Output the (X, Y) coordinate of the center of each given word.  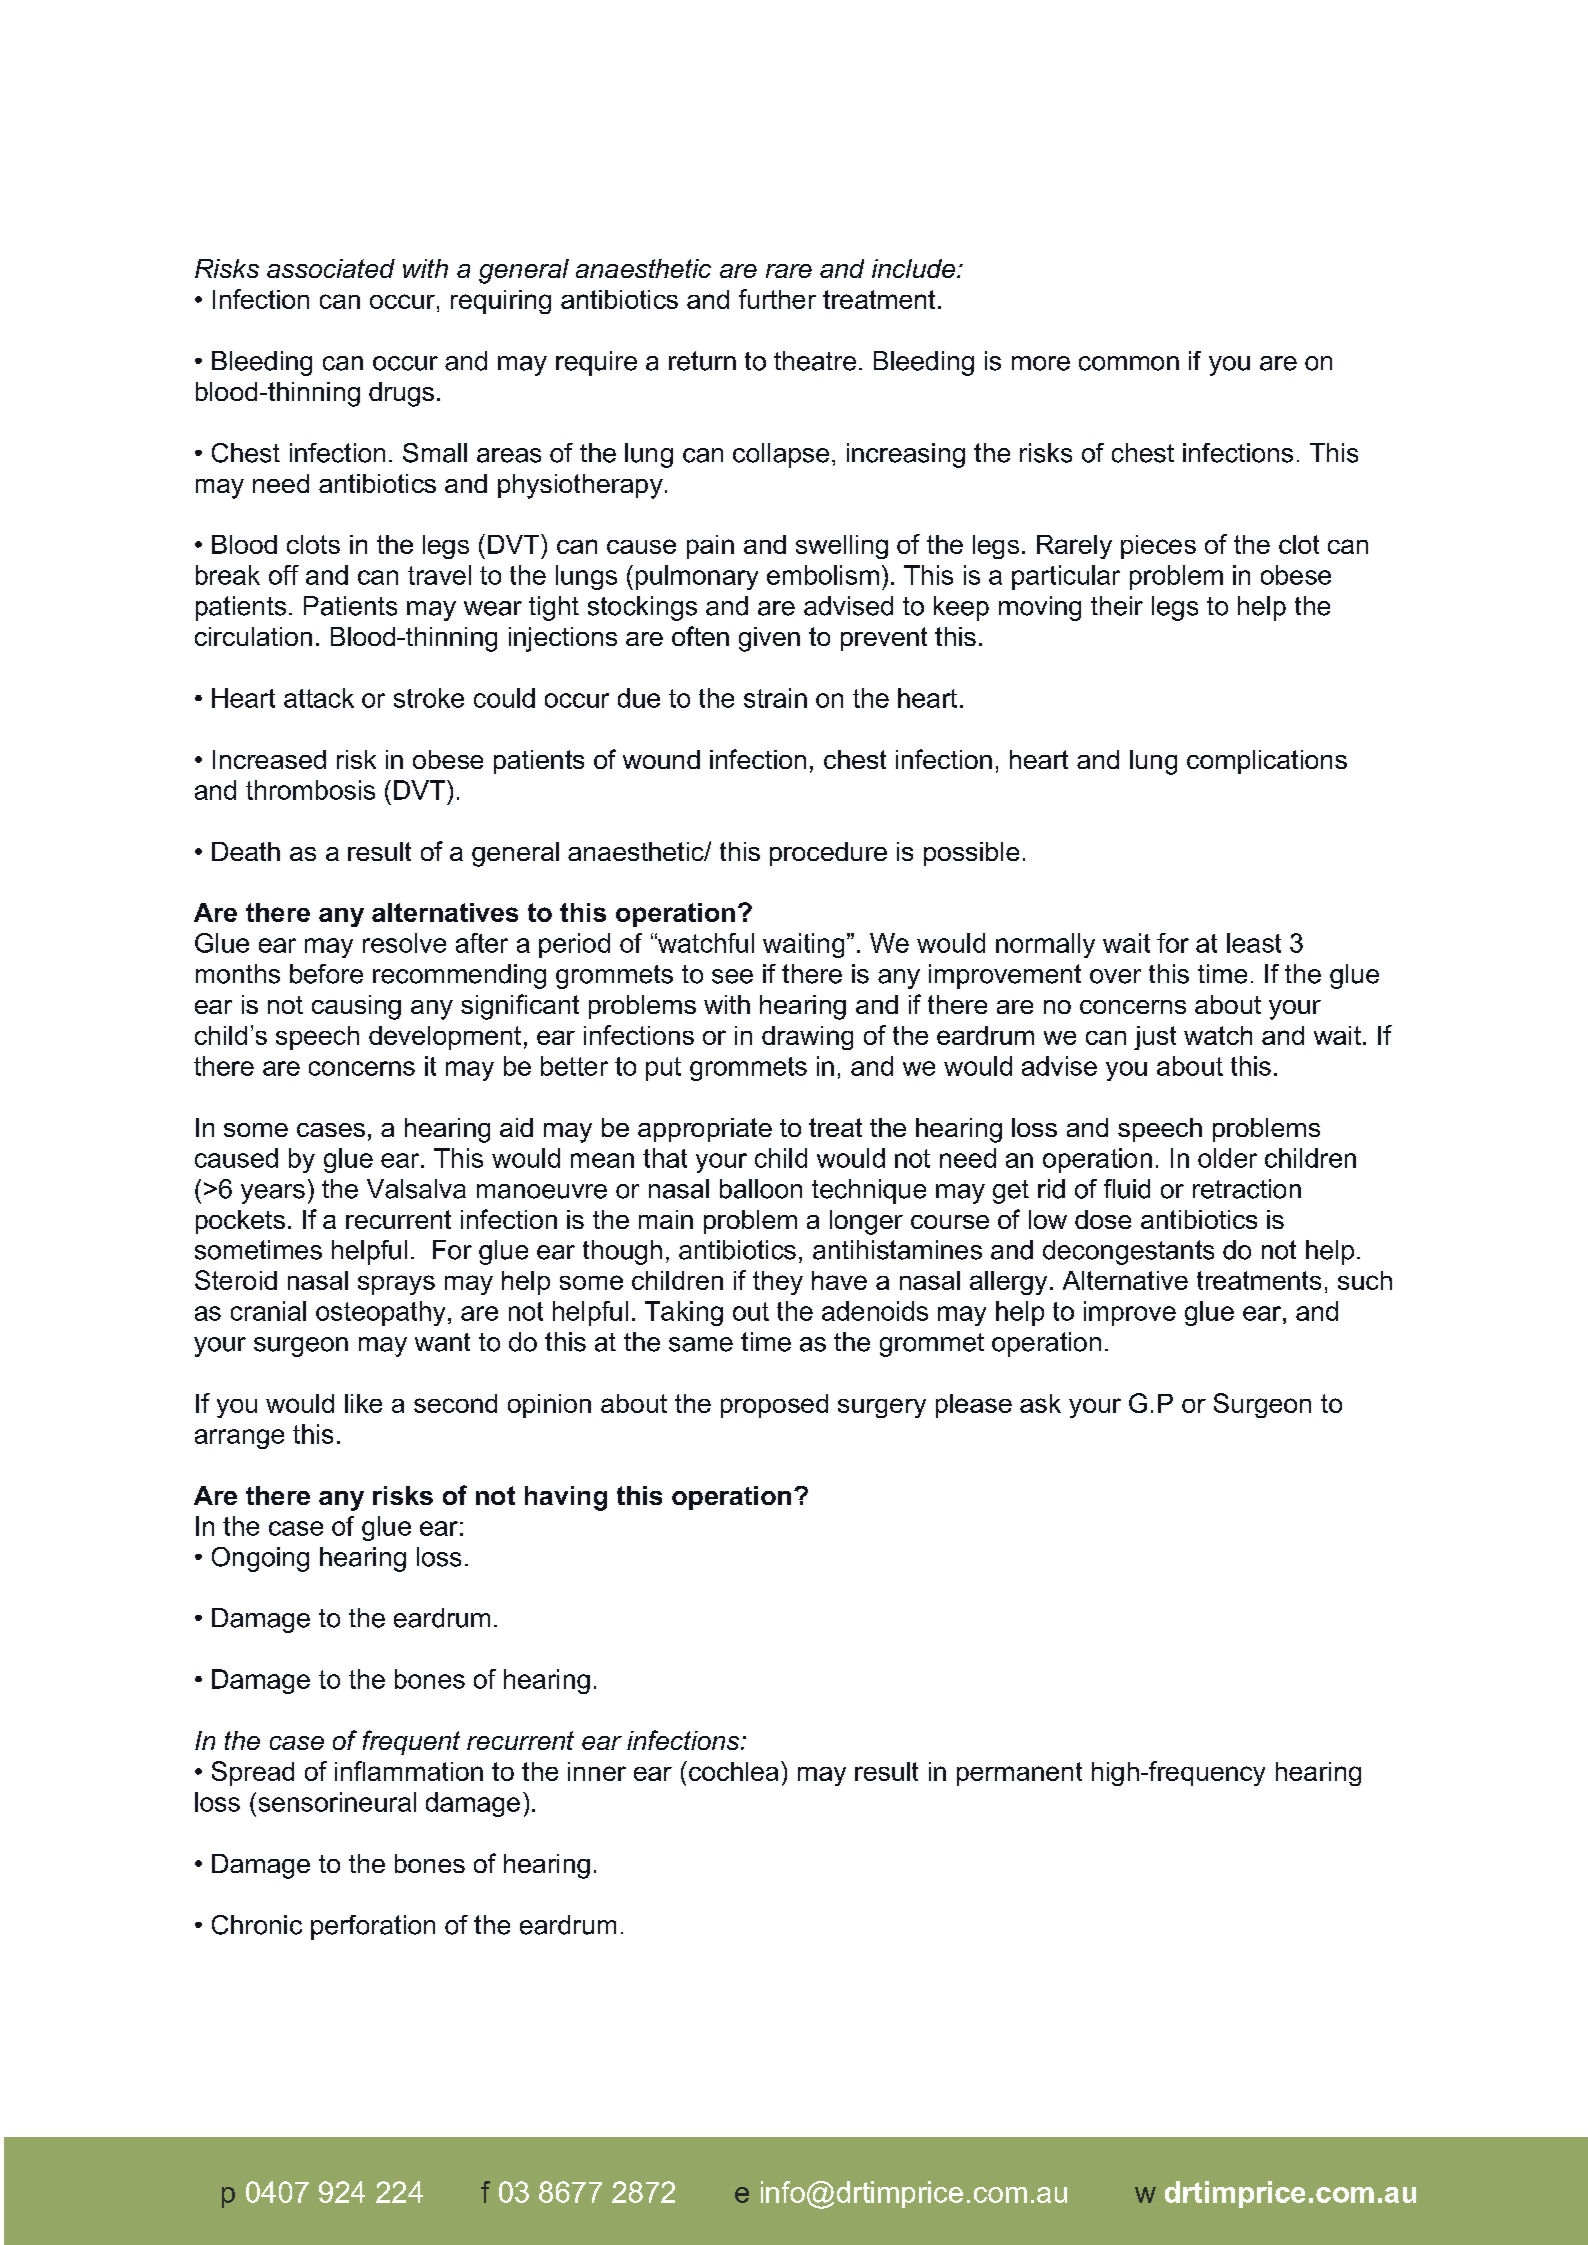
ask (1040, 1403)
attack (319, 698)
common (1129, 363)
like (363, 1403)
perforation (373, 1927)
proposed (774, 1406)
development (445, 1038)
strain (775, 698)
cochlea (732, 1771)
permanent (1019, 1774)
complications (1267, 762)
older (1227, 1158)
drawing (807, 1038)
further (777, 299)
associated (331, 268)
